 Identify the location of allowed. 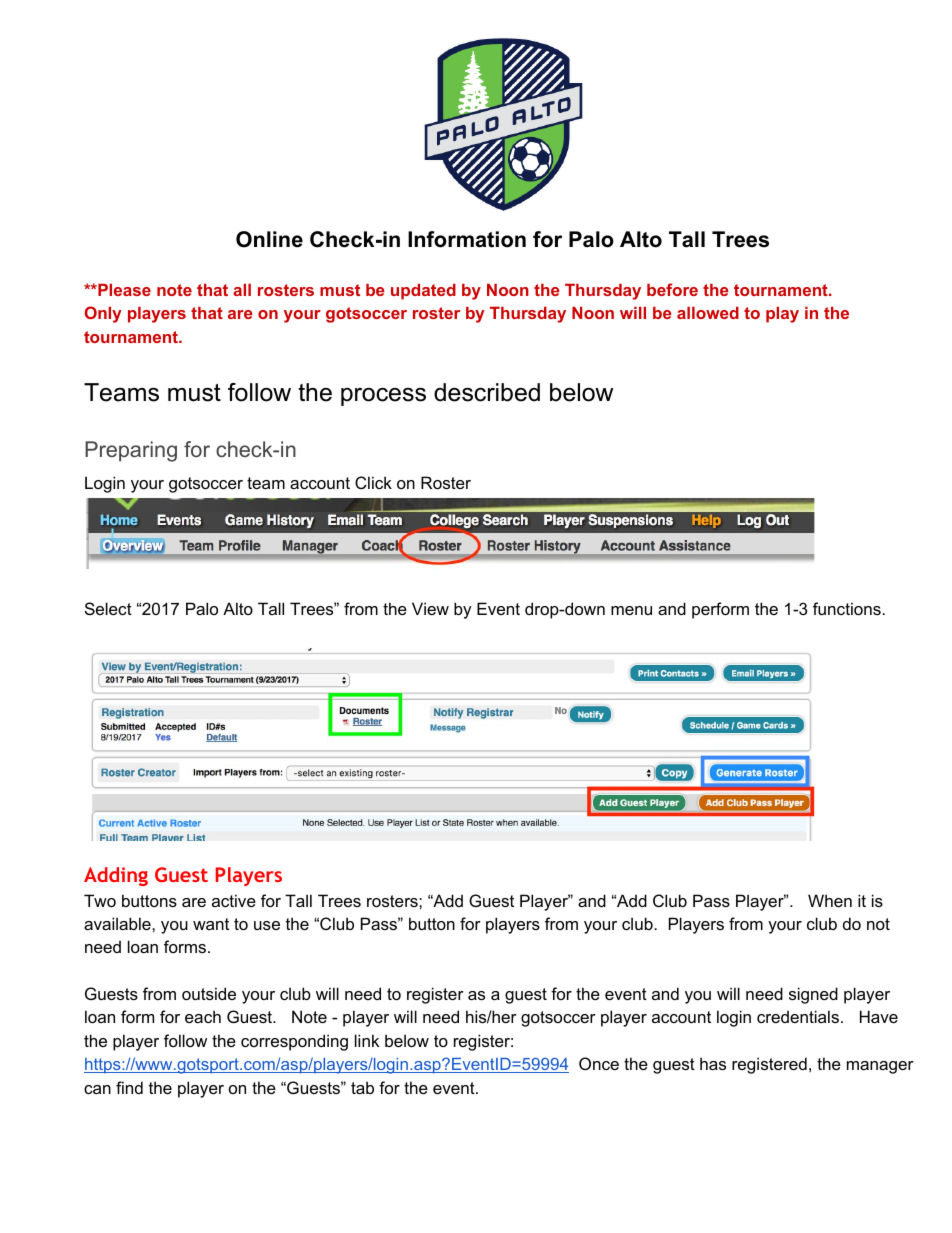
(708, 313).
